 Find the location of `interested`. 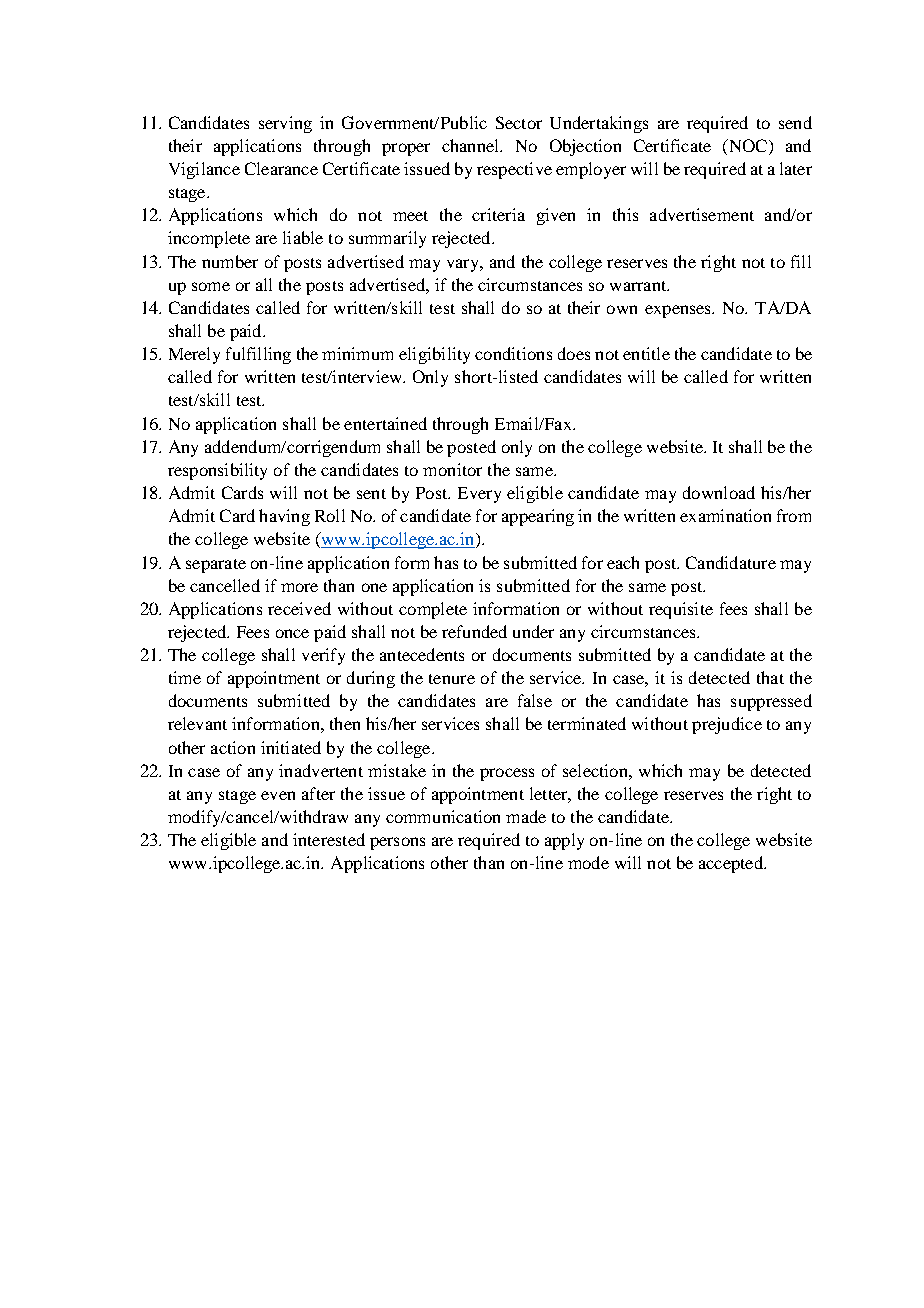

interested is located at coordinates (329, 839).
